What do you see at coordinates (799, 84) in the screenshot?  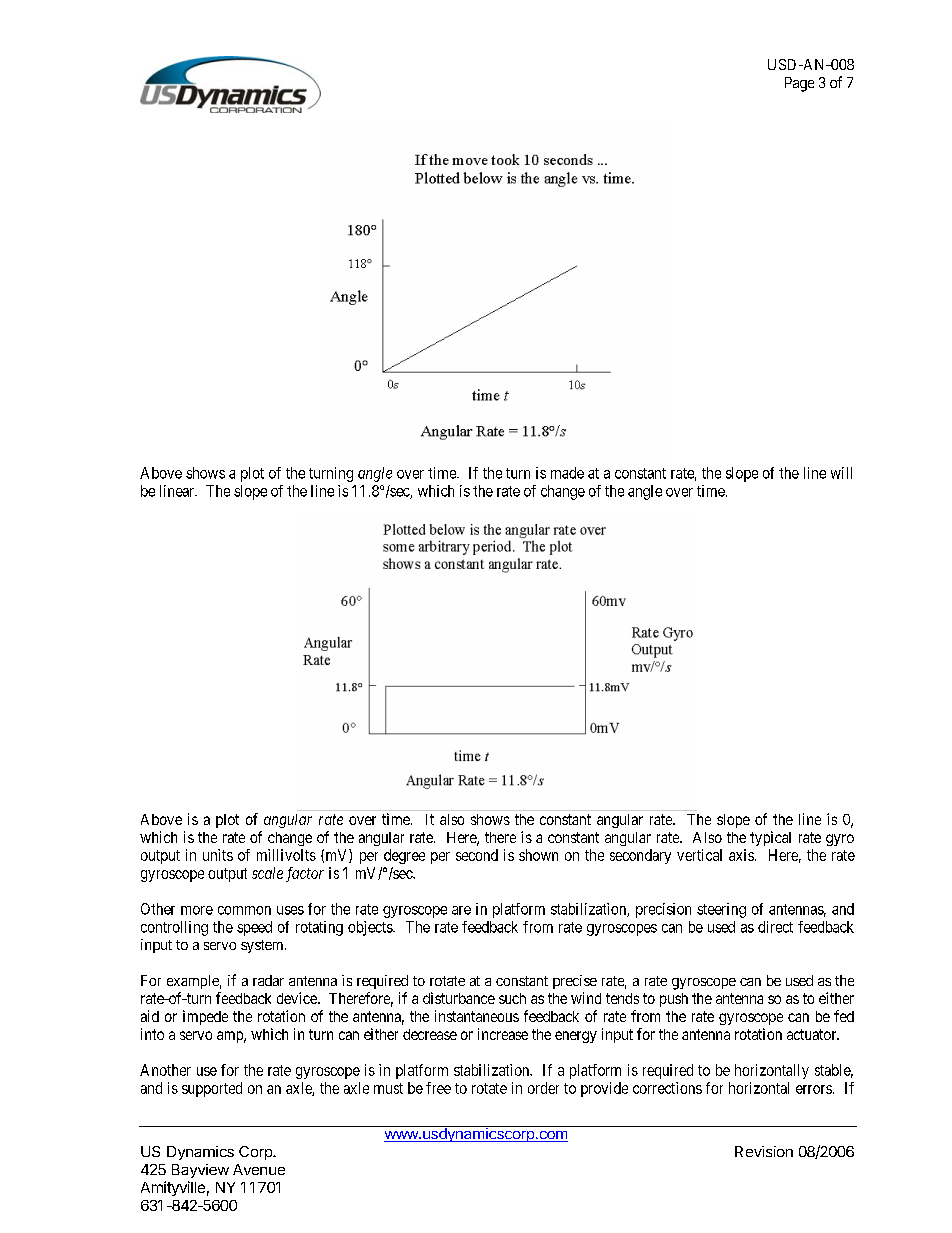 I see `Page` at bounding box center [799, 84].
